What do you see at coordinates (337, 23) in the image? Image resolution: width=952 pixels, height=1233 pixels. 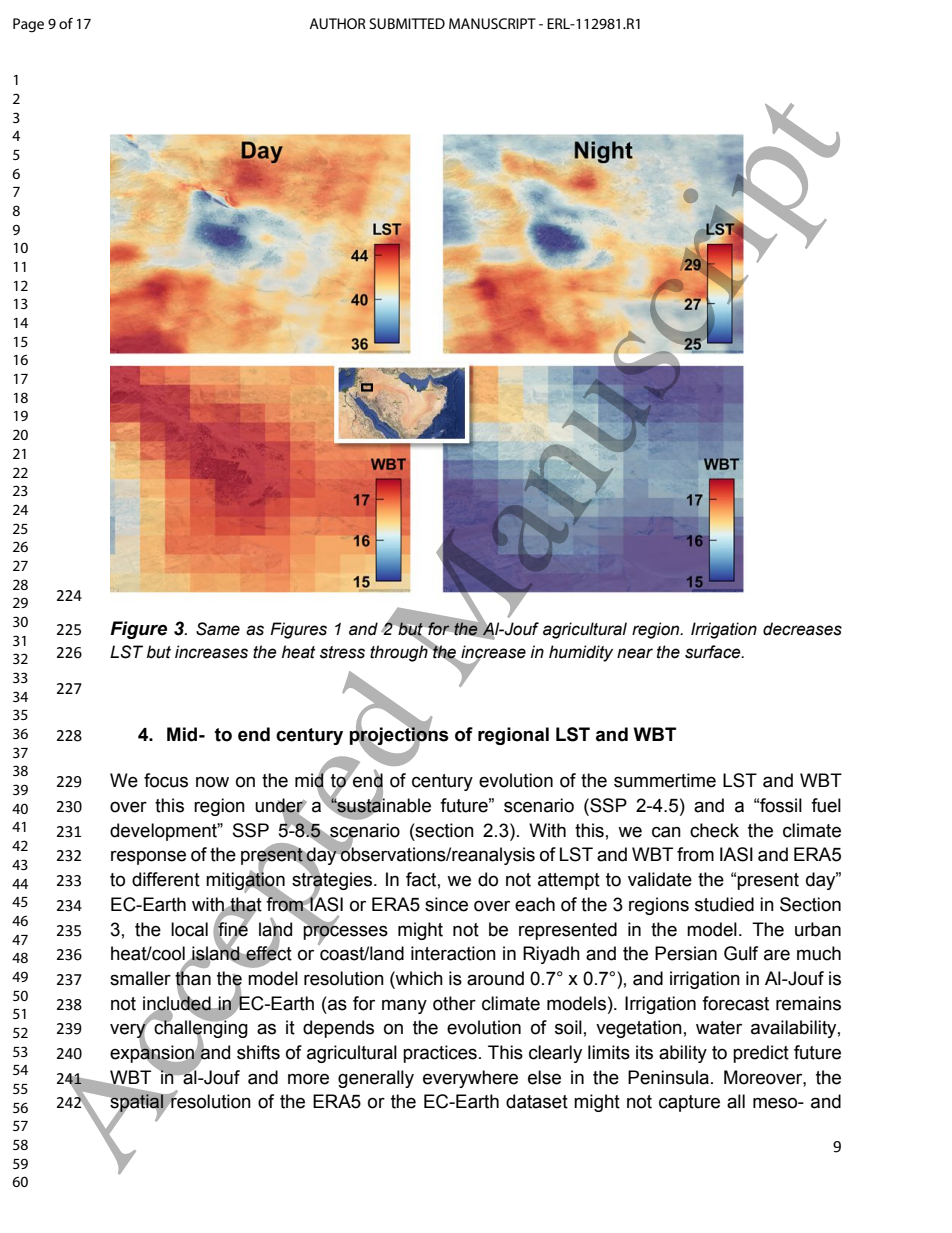 I see `AUTHOR` at bounding box center [337, 23].
